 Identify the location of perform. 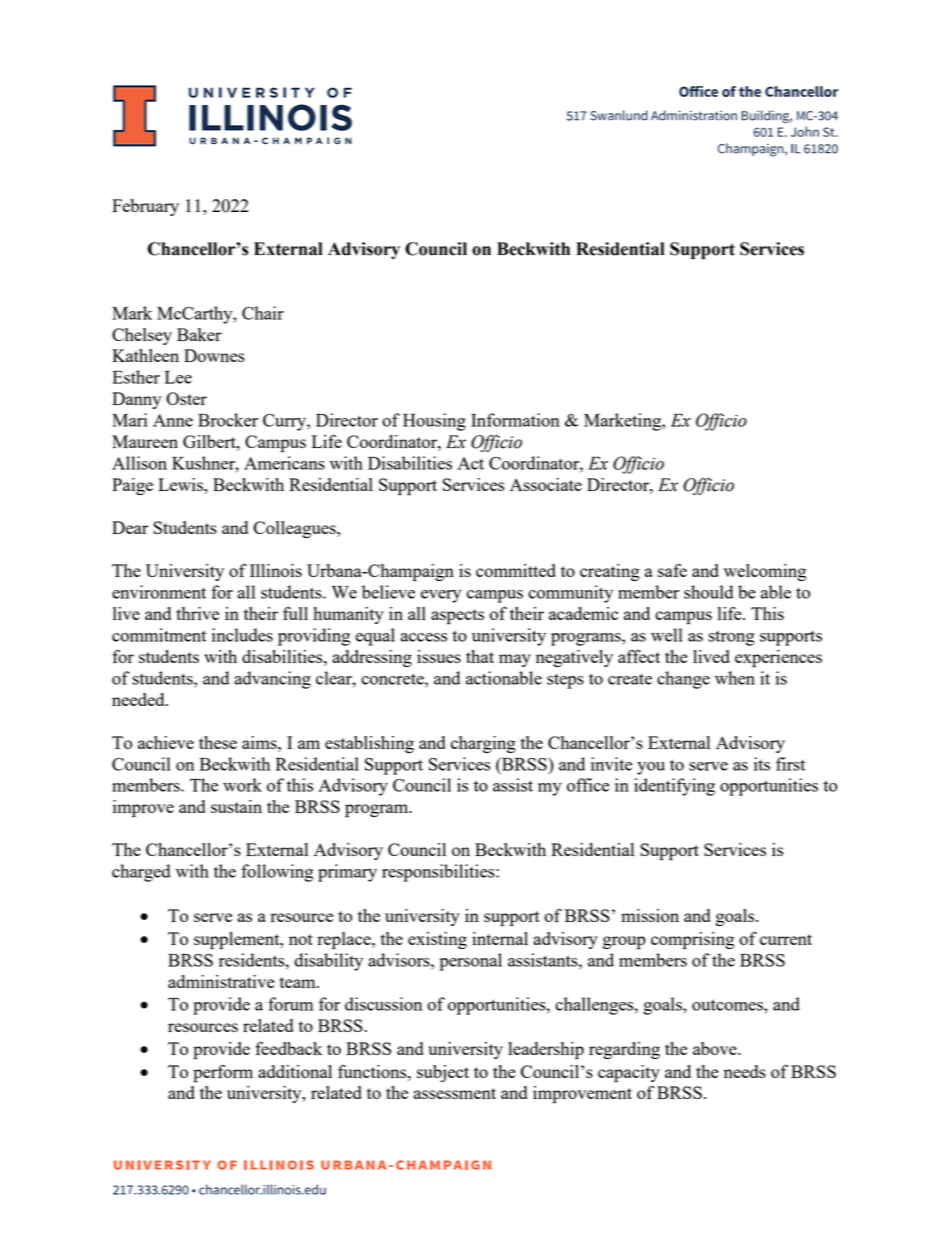
(223, 1073).
